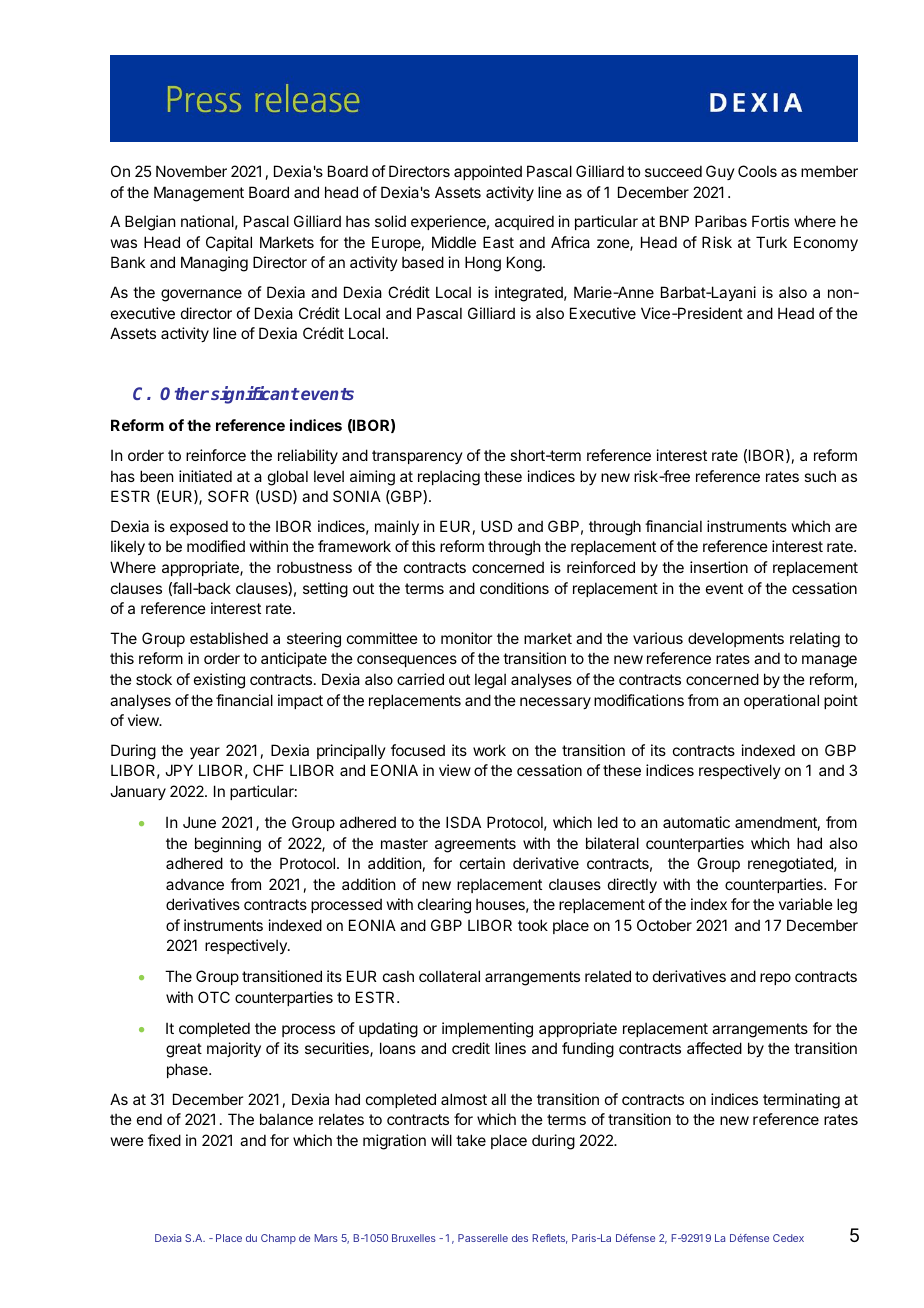 This screenshot has height=1308, width=924. Describe the element at coordinates (806, 904) in the screenshot. I see `variable` at that location.
